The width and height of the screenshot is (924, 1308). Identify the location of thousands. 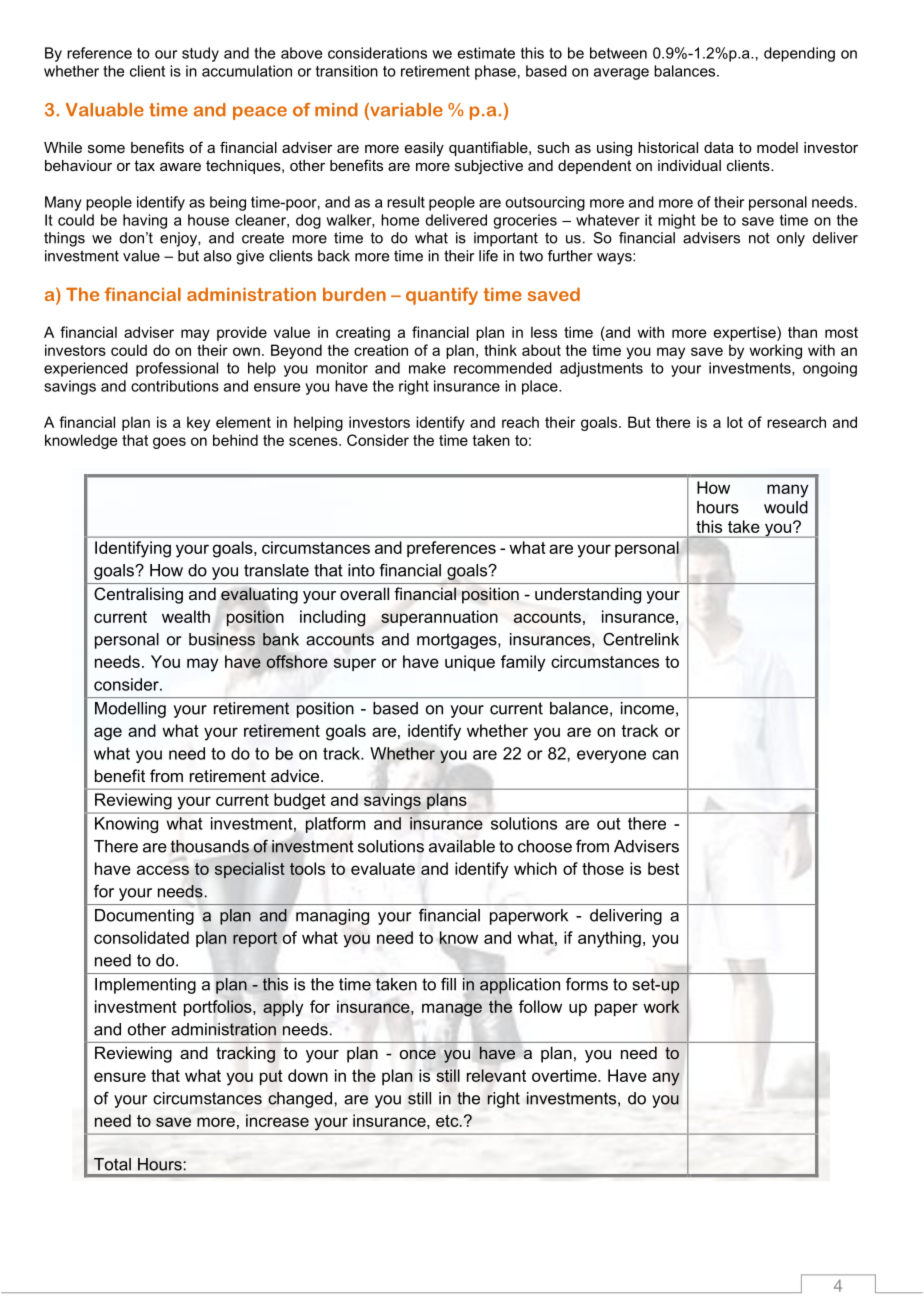
(210, 847).
